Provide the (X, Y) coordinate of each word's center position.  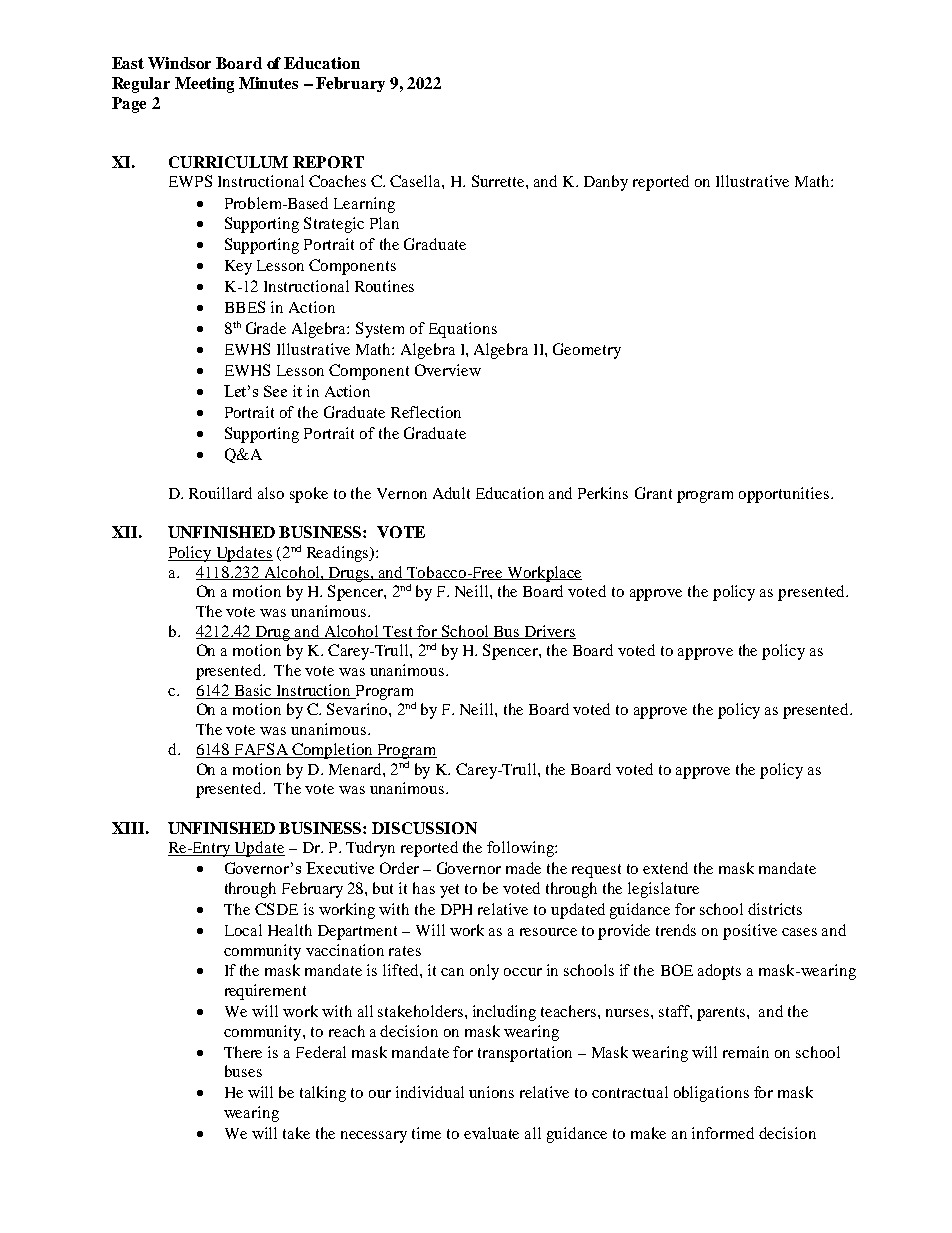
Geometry (587, 351)
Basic (253, 690)
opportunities (784, 495)
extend (665, 868)
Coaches (337, 181)
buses (243, 1071)
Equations (463, 330)
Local (243, 930)
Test (399, 632)
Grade (266, 328)
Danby (606, 183)
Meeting (204, 85)
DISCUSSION (424, 828)
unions (491, 1092)
